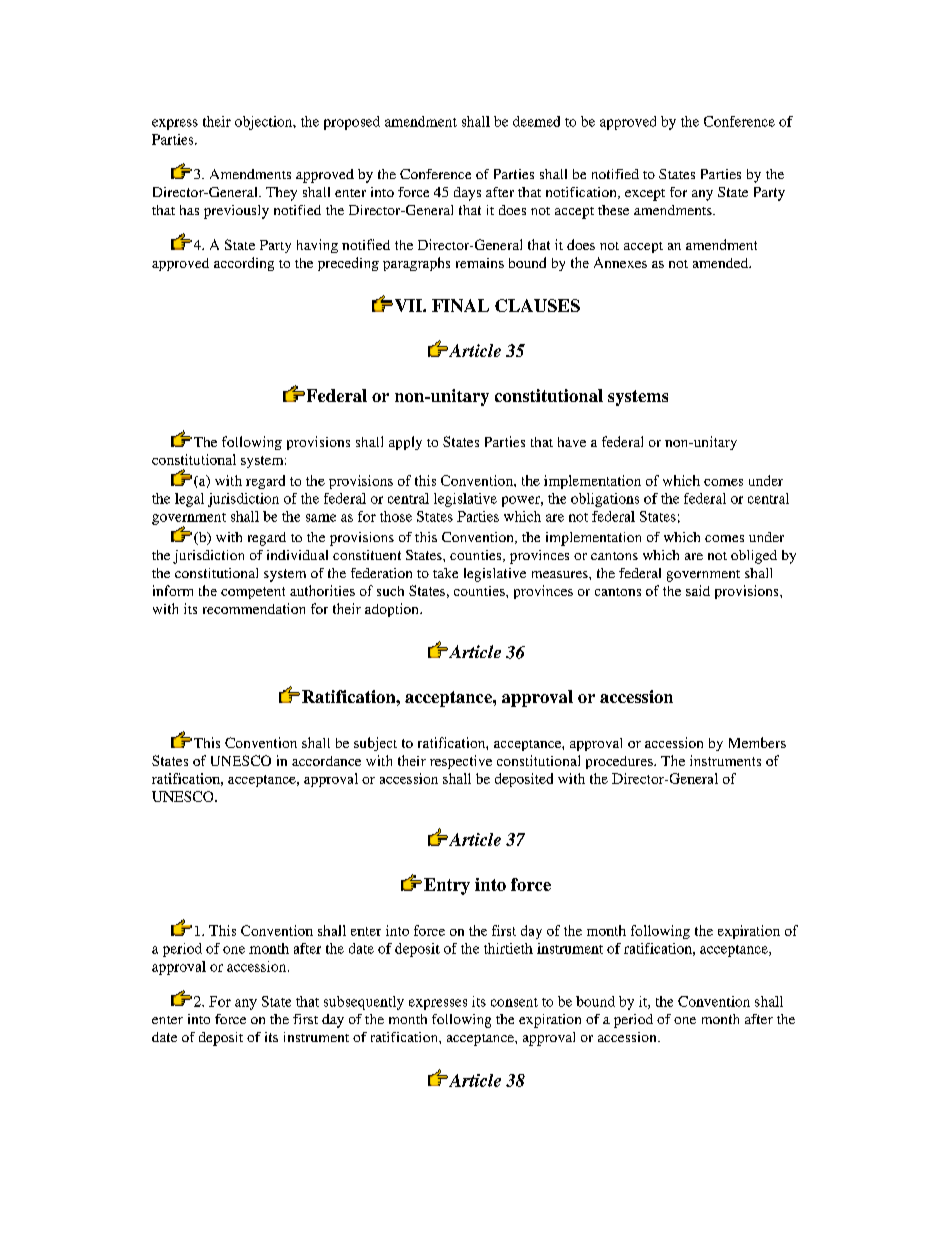 The width and height of the screenshot is (952, 1233). I want to click on amended, so click(722, 263).
